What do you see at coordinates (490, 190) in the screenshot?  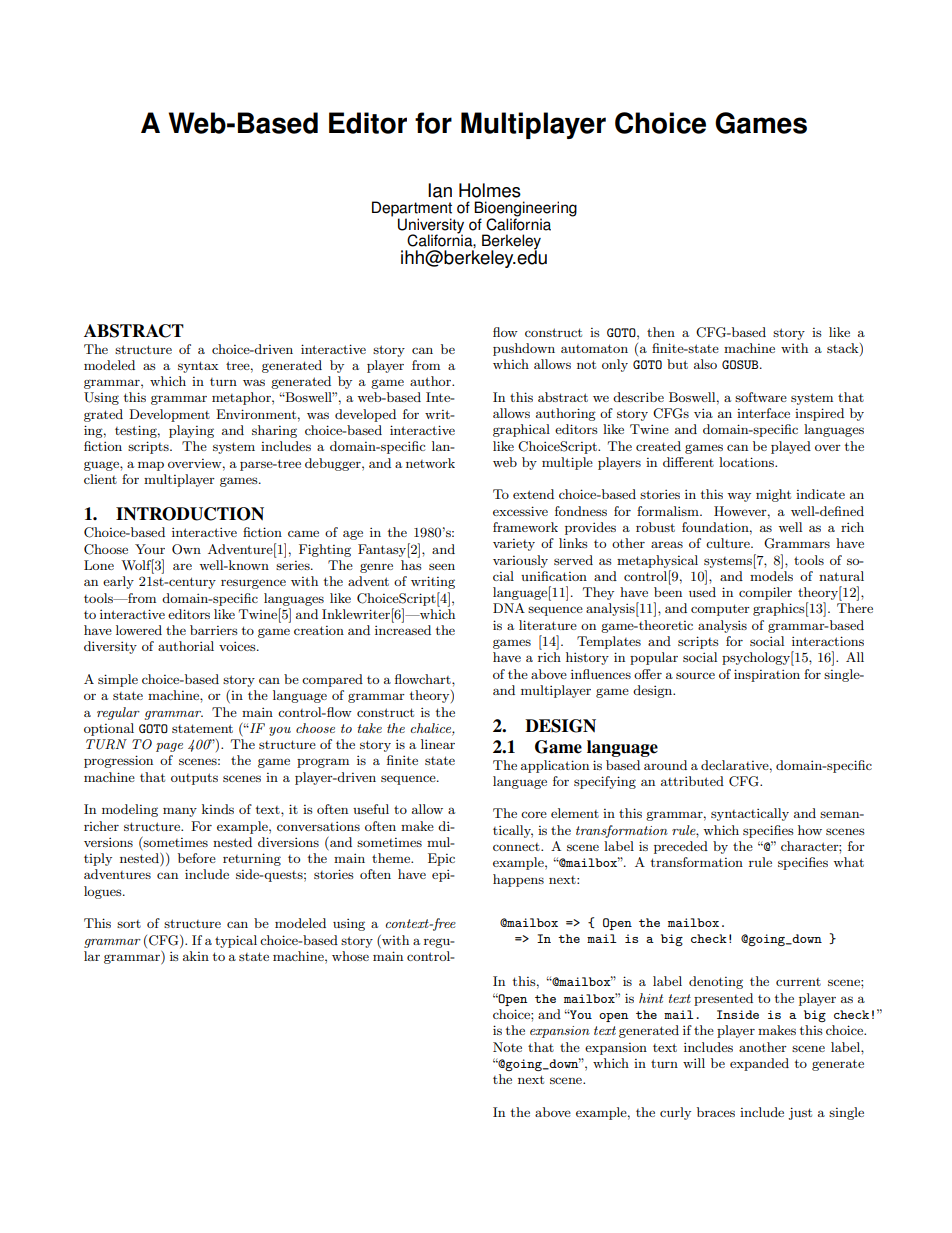 I see `Holmes` at bounding box center [490, 190].
